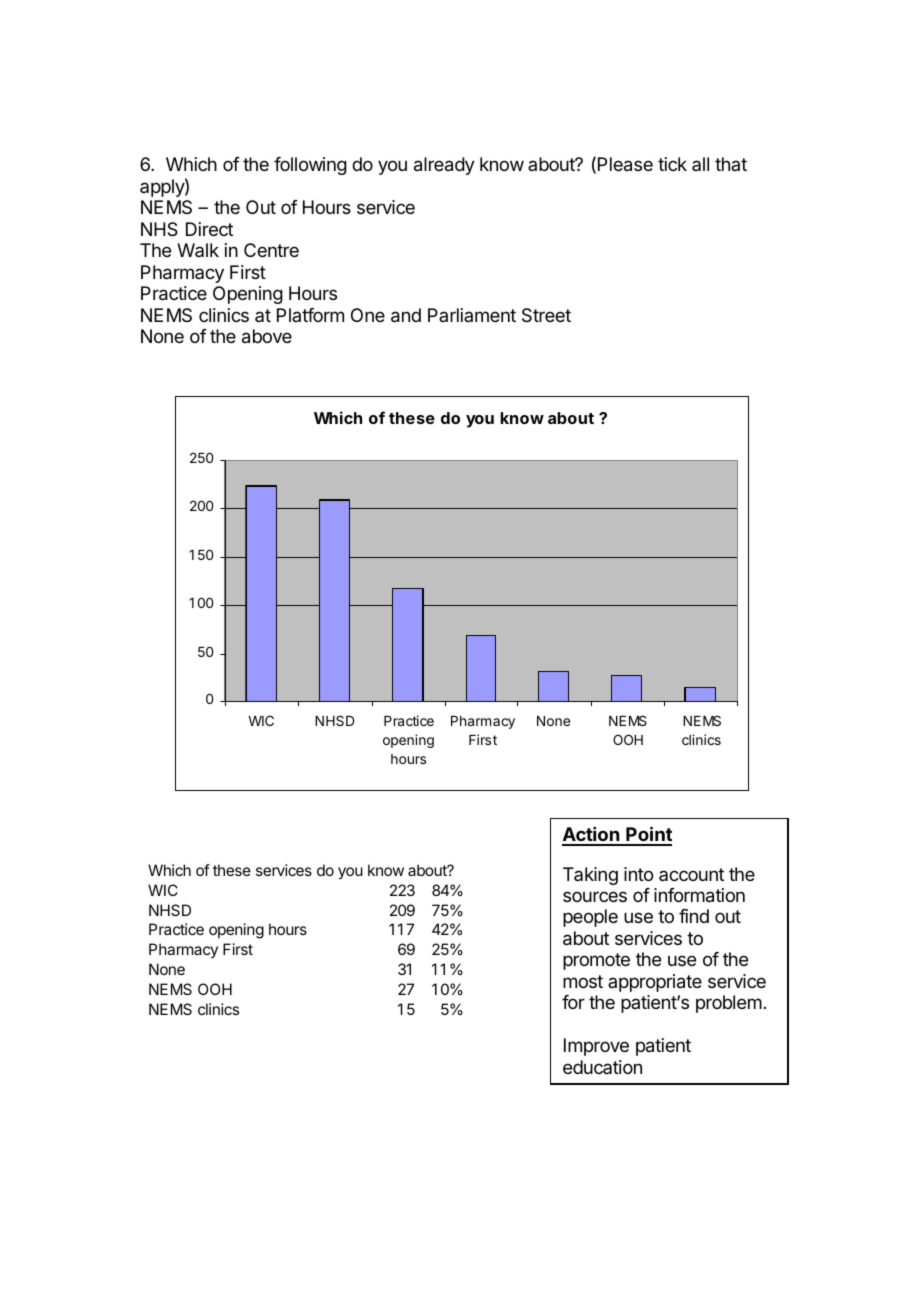 The image size is (924, 1308). What do you see at coordinates (310, 166) in the screenshot?
I see `following` at bounding box center [310, 166].
